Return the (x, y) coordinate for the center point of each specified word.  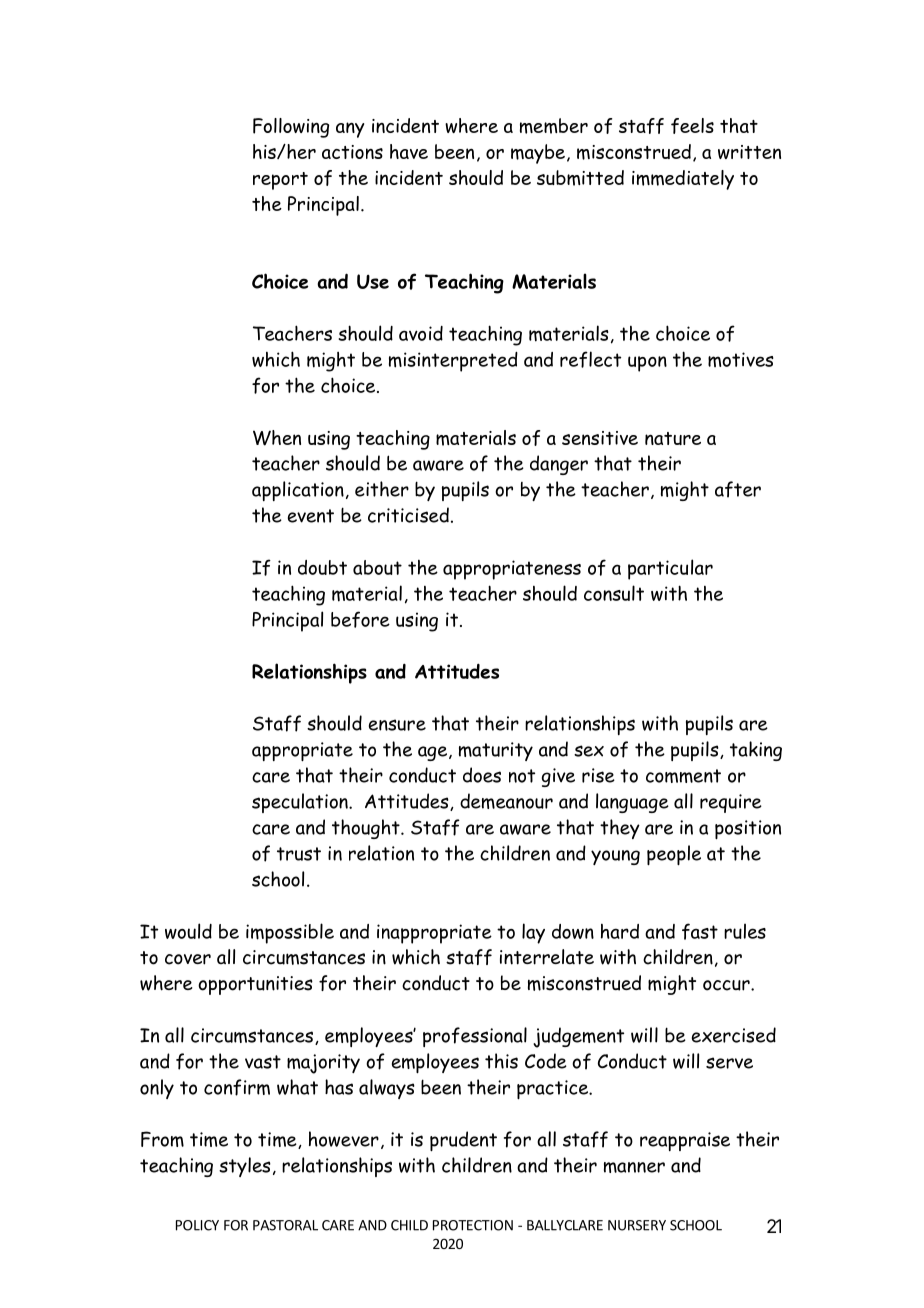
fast (700, 931)
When (277, 438)
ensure (397, 725)
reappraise (685, 1141)
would (188, 931)
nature (673, 438)
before (360, 619)
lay (533, 933)
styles (245, 1167)
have (409, 151)
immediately (683, 180)
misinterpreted (453, 362)
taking (756, 751)
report (280, 181)
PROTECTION (473, 1225)
